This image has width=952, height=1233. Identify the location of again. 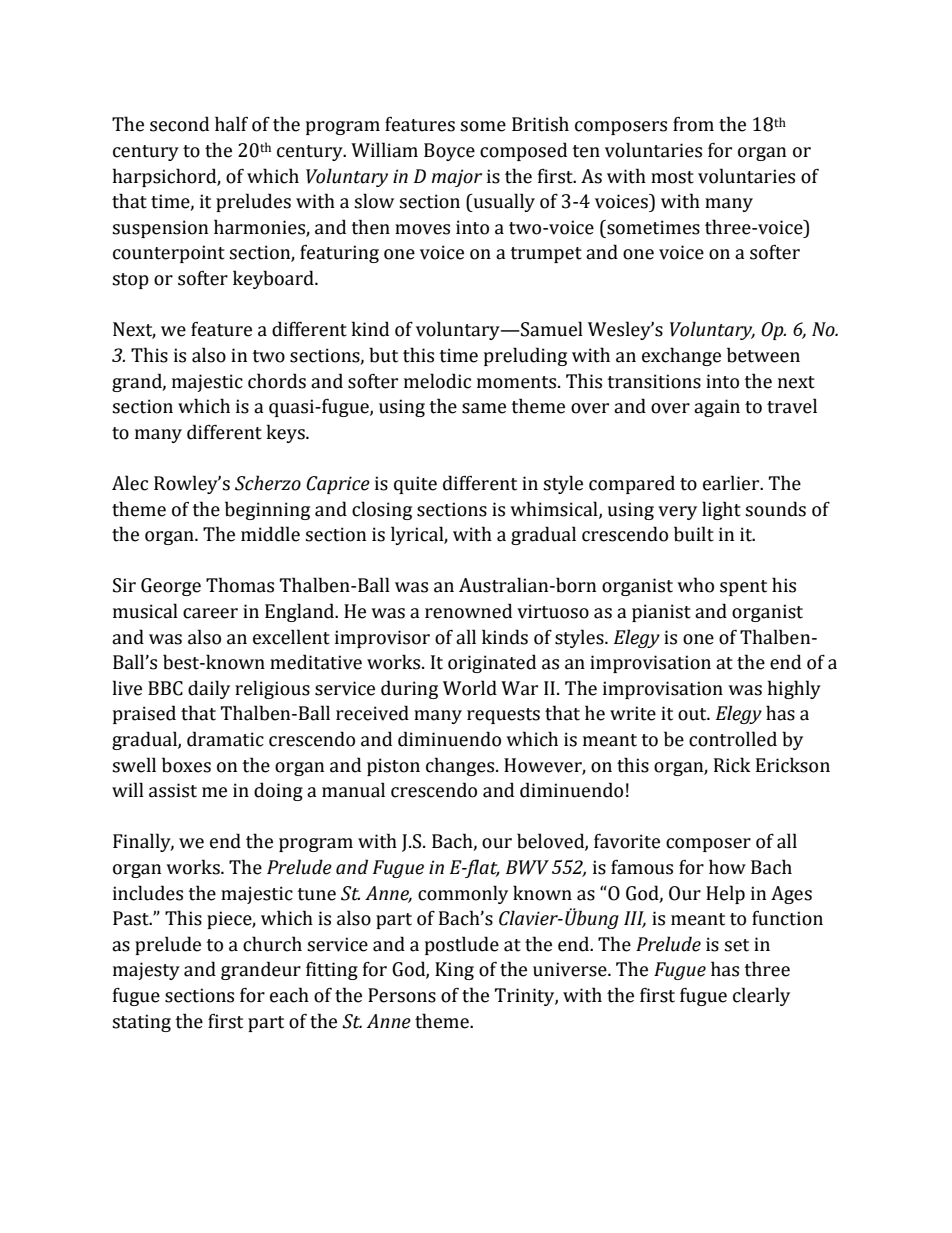
(717, 408).
